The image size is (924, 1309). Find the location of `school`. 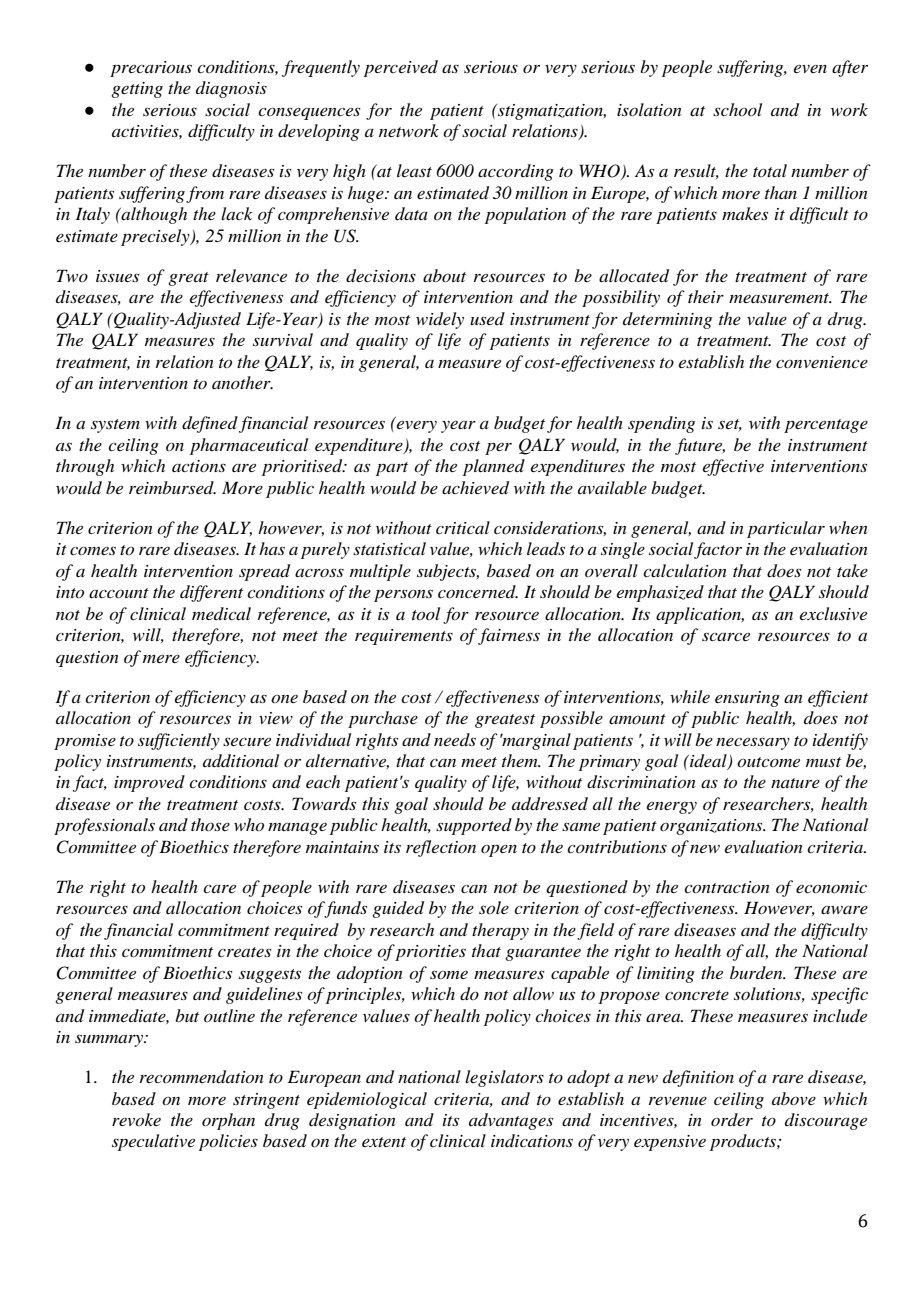

school is located at coordinates (737, 109).
